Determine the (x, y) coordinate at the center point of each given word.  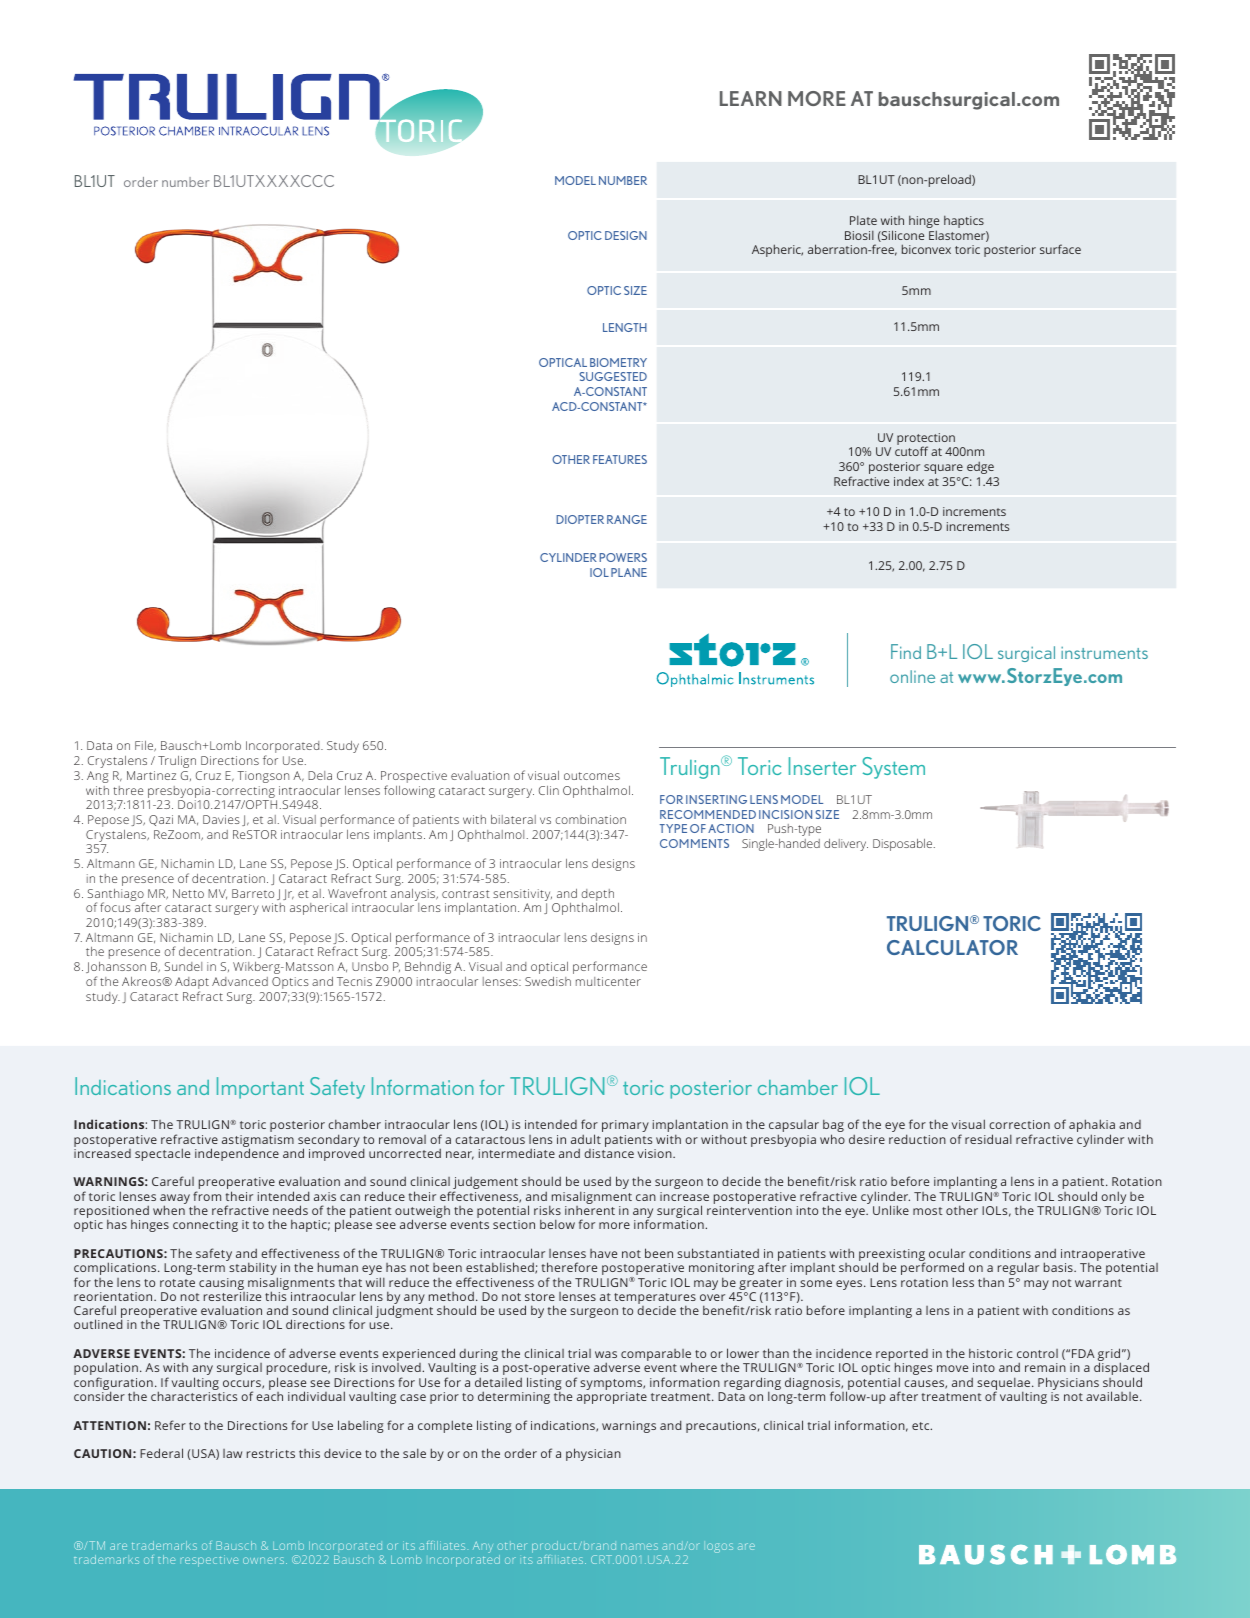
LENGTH (625, 327)
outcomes (592, 776)
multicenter (608, 981)
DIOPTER (580, 519)
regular (1018, 1268)
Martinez (151, 775)
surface (1060, 249)
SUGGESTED (613, 376)
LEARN (751, 98)
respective (209, 1561)
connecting (205, 1226)
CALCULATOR (952, 947)
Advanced (240, 981)
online (912, 676)
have (603, 1253)
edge (980, 468)
